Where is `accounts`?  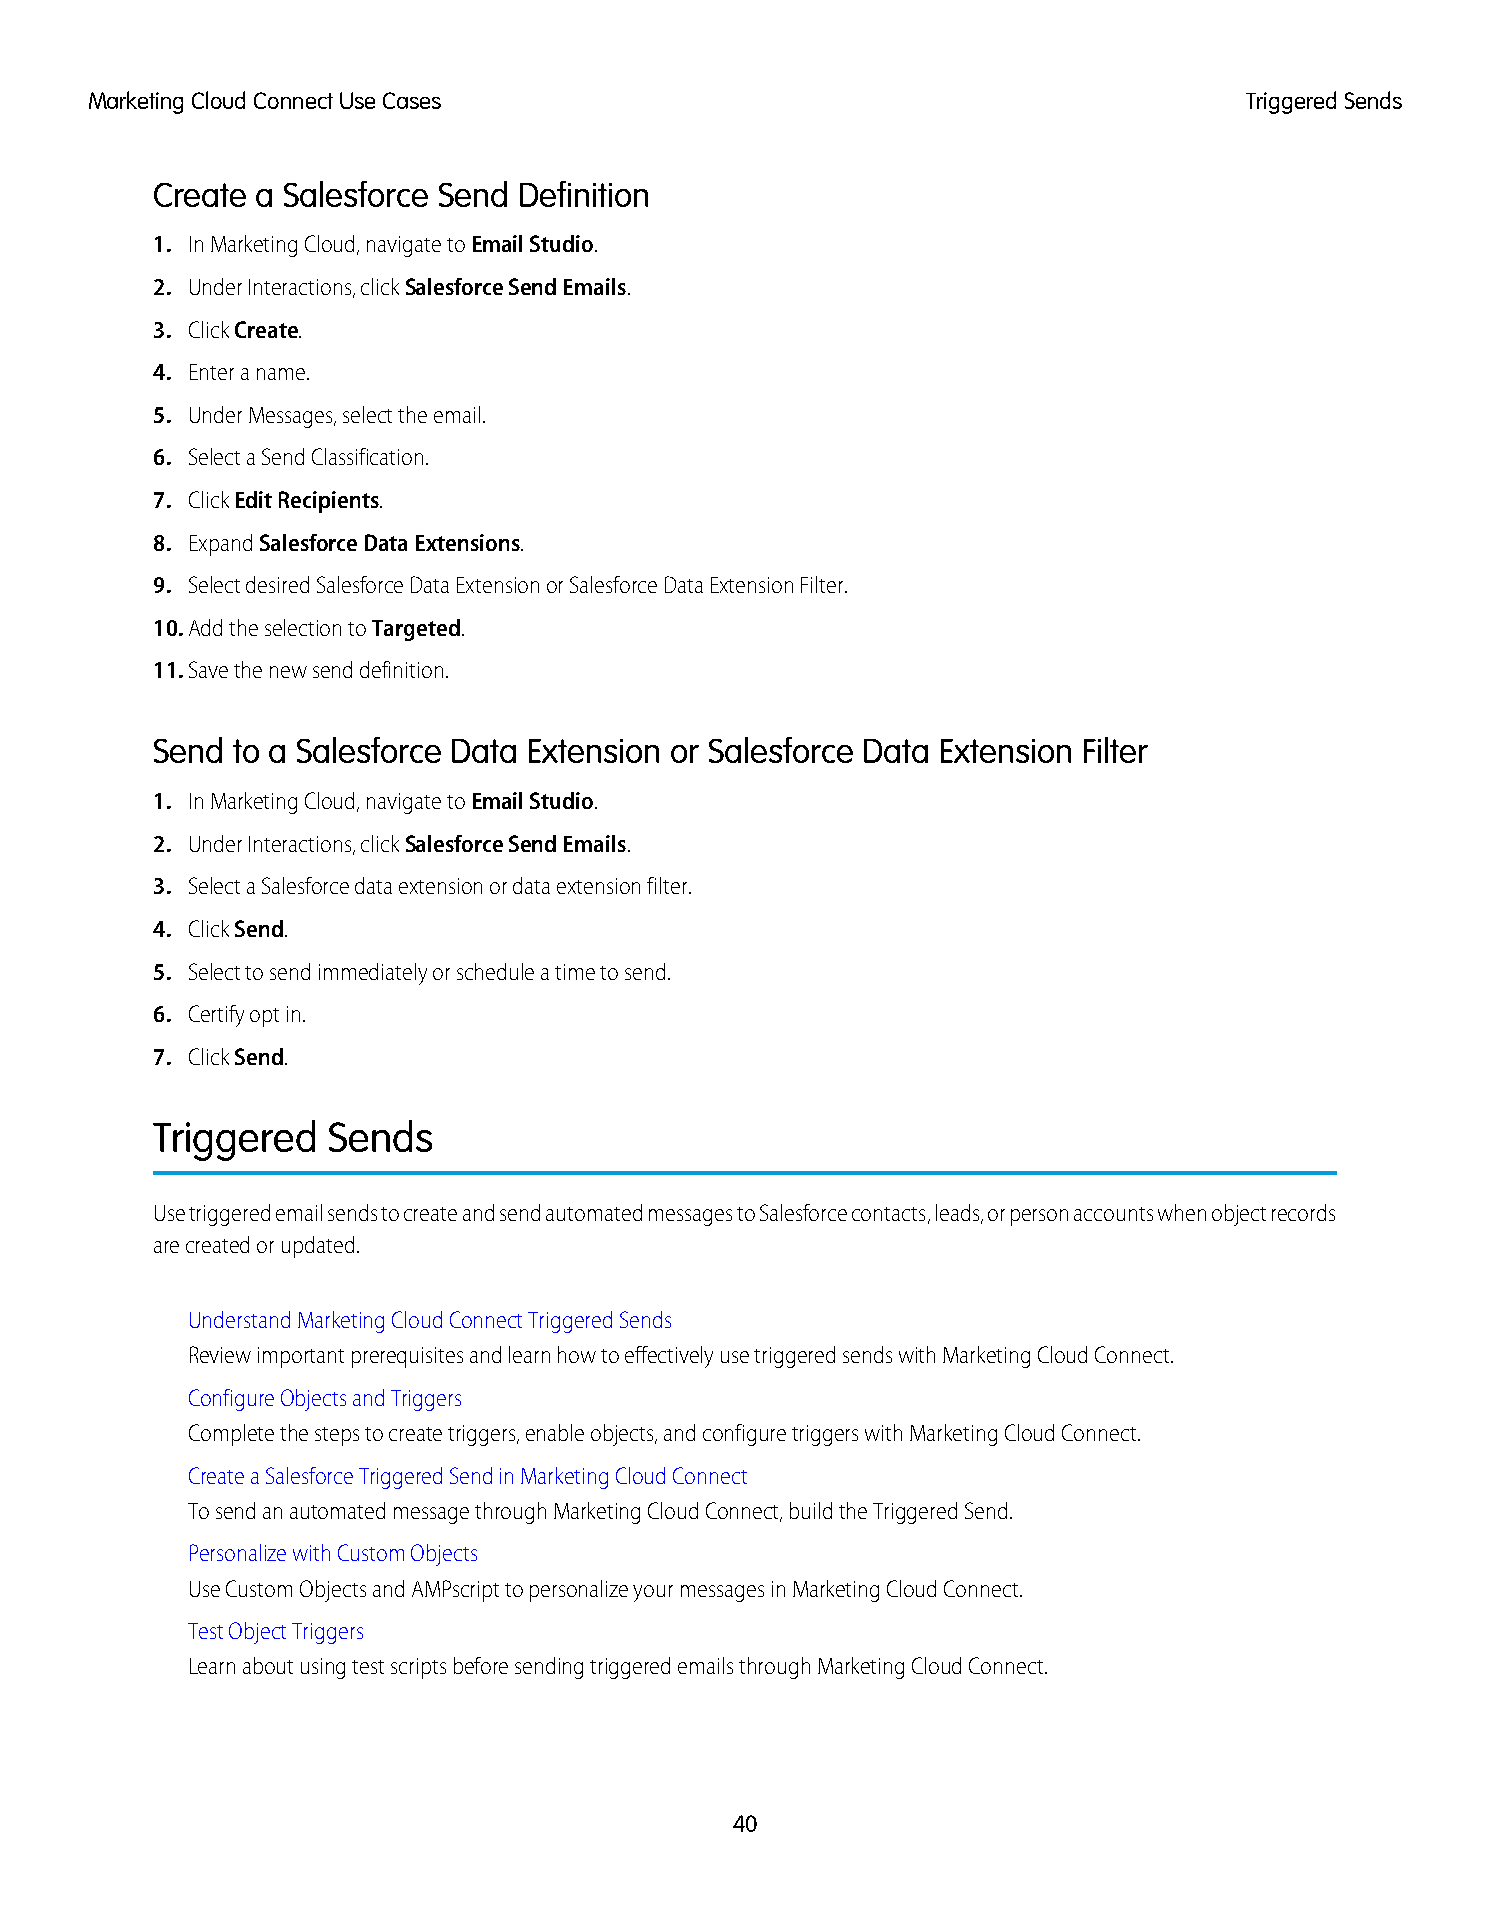 accounts is located at coordinates (1113, 1214).
